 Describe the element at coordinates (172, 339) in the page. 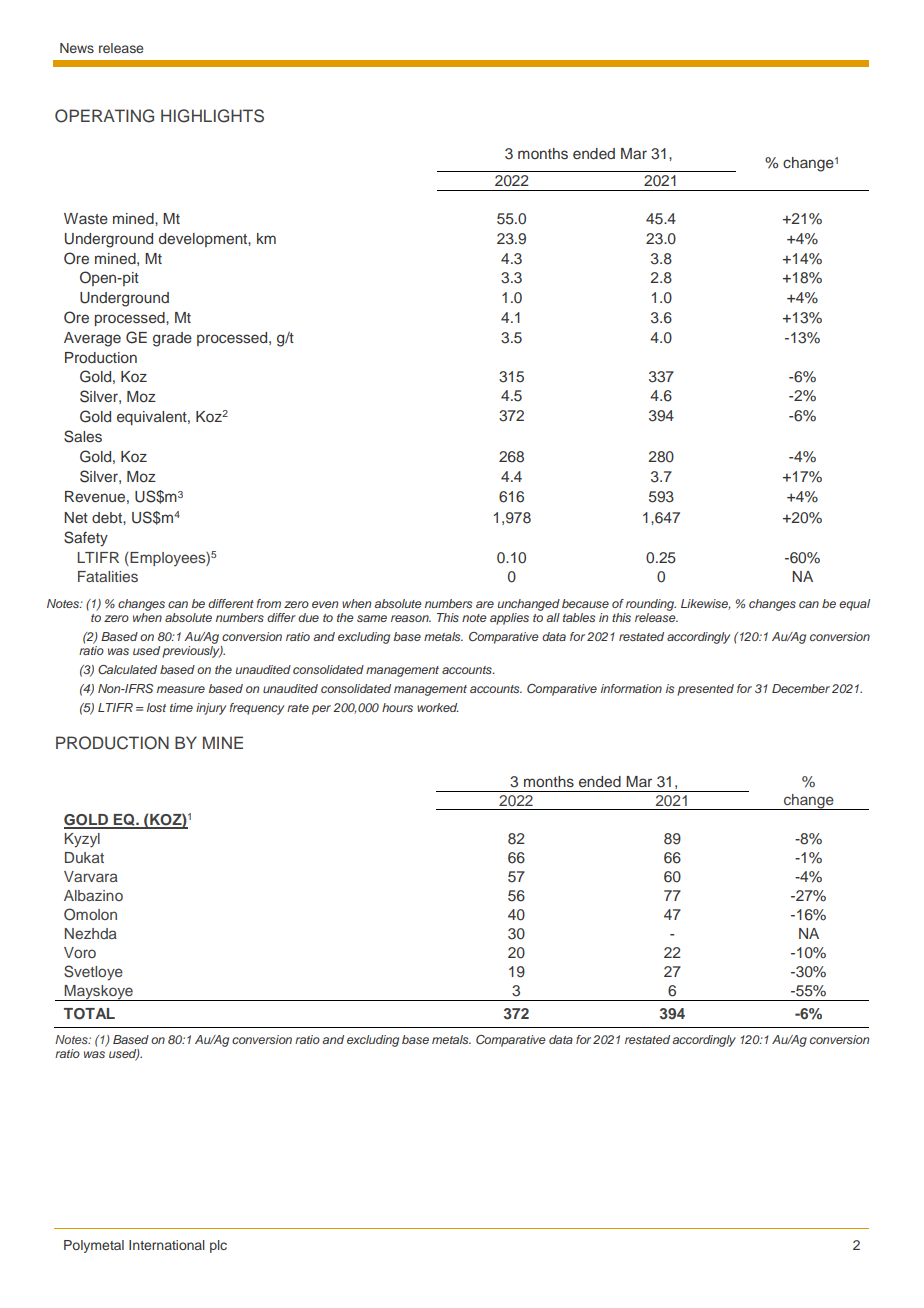

I see `grade` at that location.
